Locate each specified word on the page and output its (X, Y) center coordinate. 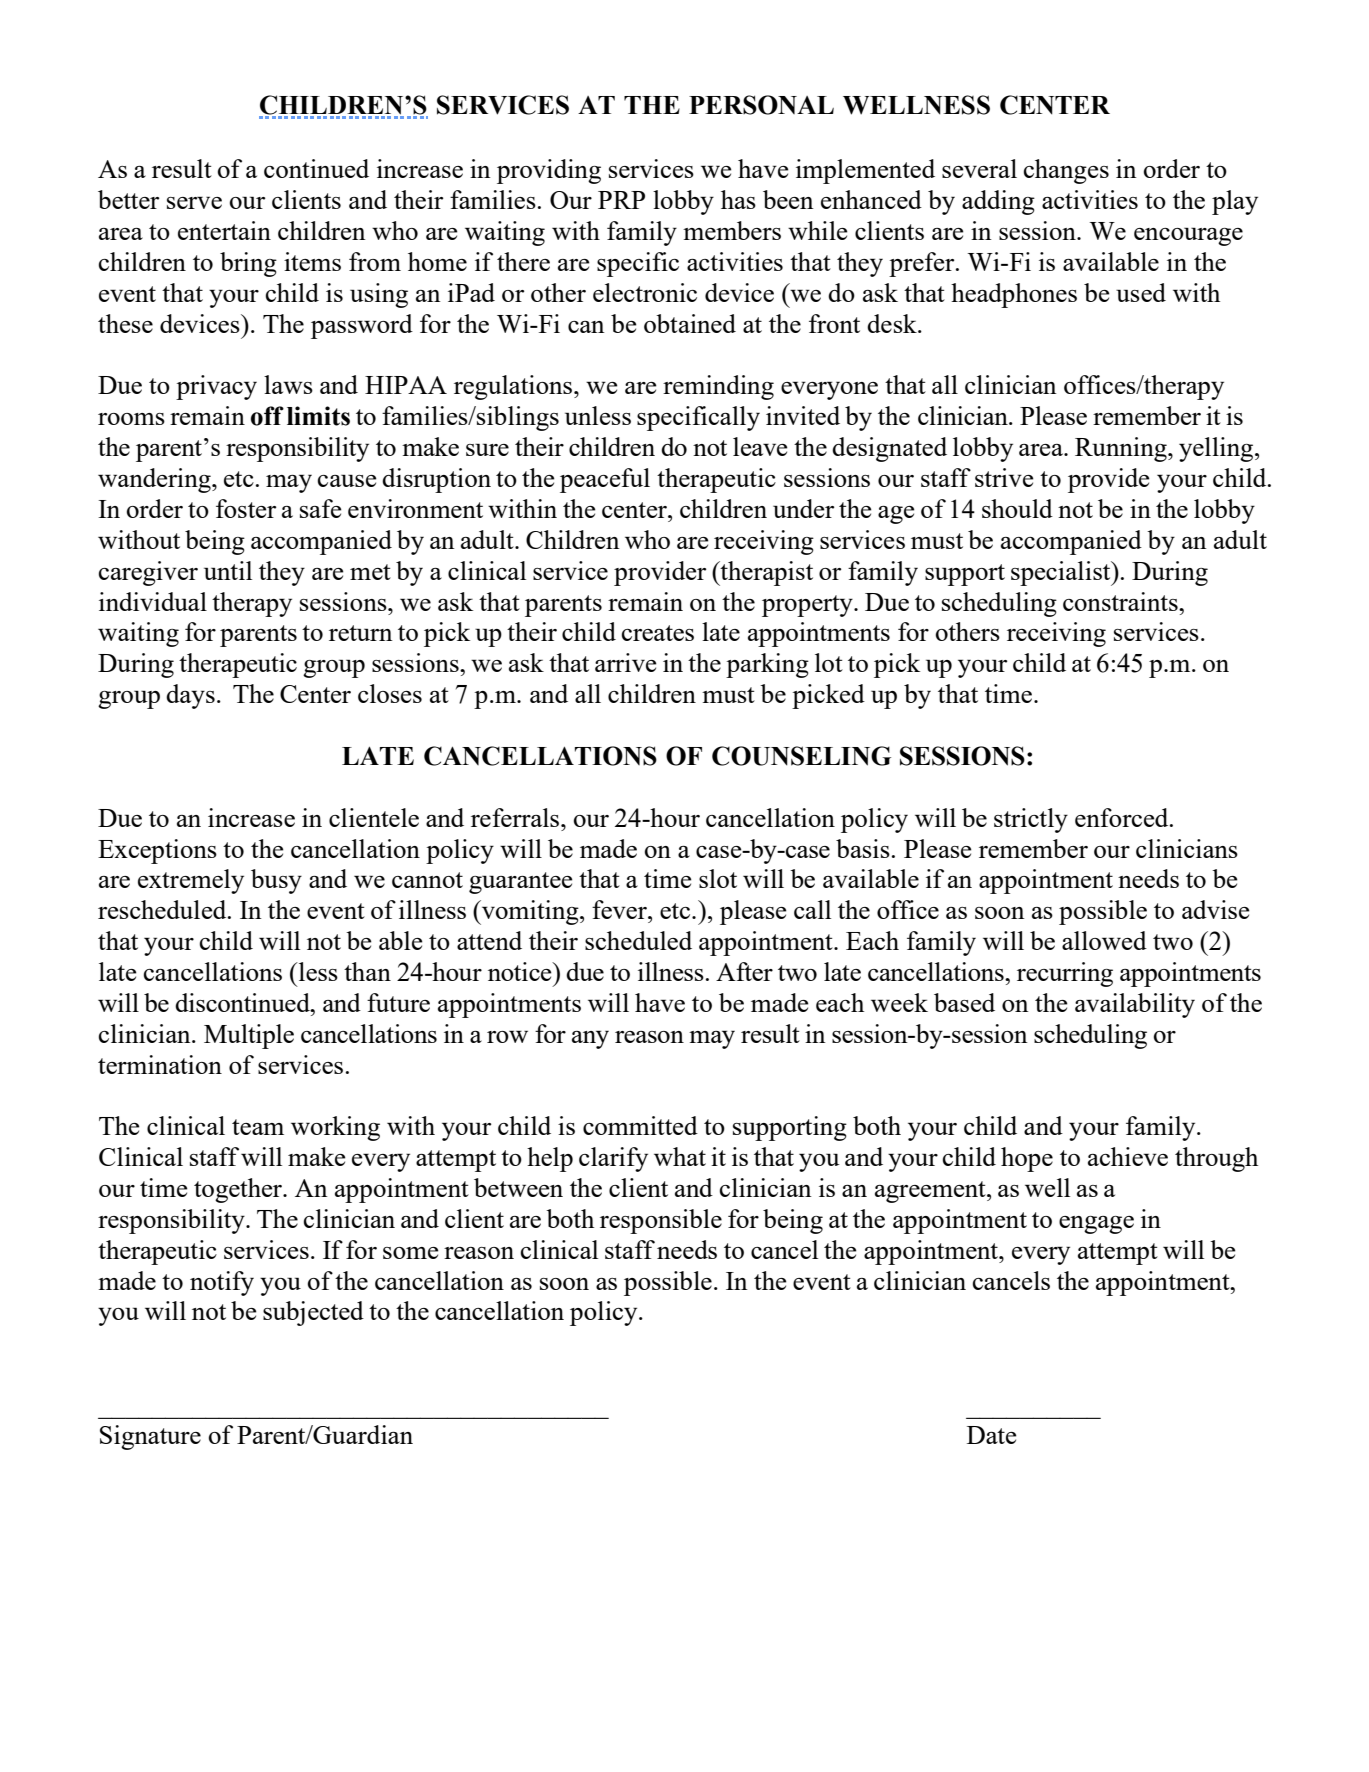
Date (992, 1435)
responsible (661, 1221)
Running (1122, 449)
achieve (1128, 1156)
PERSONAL (761, 105)
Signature (150, 1437)
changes (1066, 171)
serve (194, 202)
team (258, 1127)
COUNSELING (801, 756)
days (190, 696)
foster (246, 508)
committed (640, 1125)
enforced (1123, 817)
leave (760, 446)
